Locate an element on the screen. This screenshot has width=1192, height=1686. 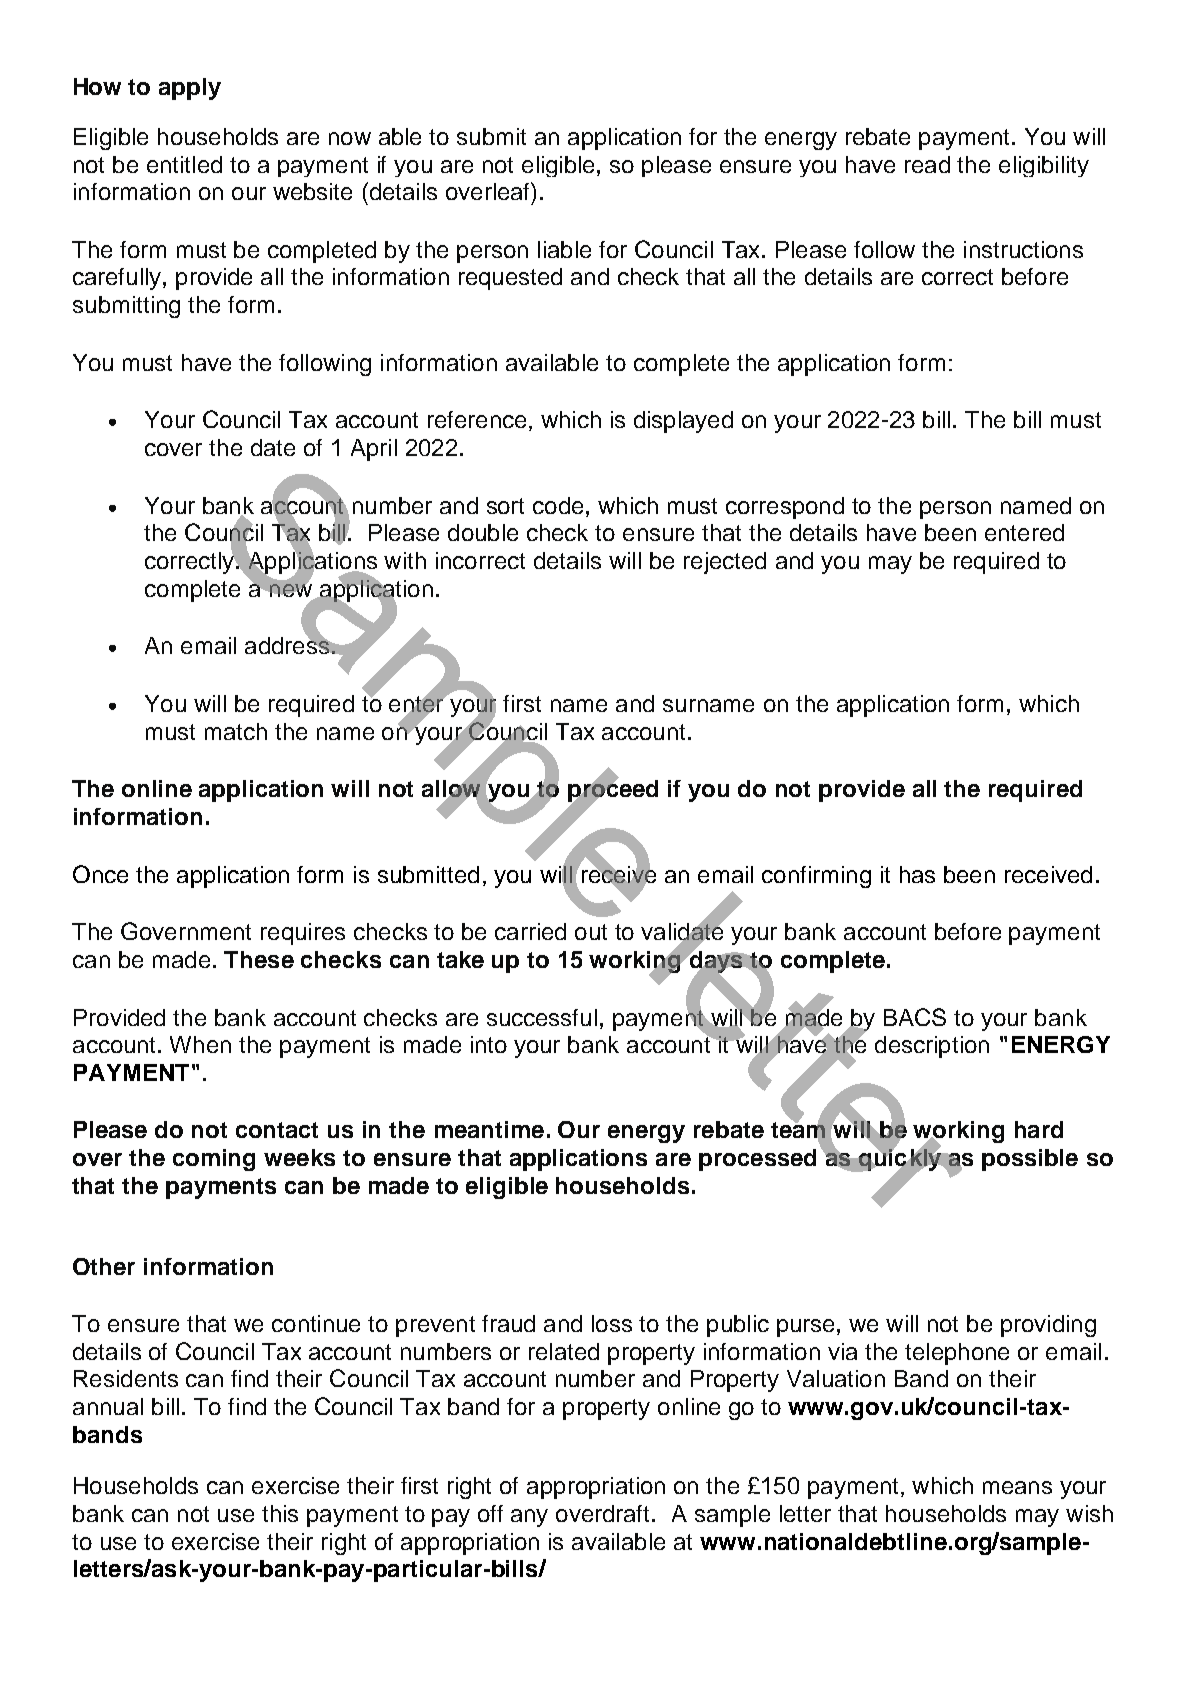
displayed is located at coordinates (683, 422).
